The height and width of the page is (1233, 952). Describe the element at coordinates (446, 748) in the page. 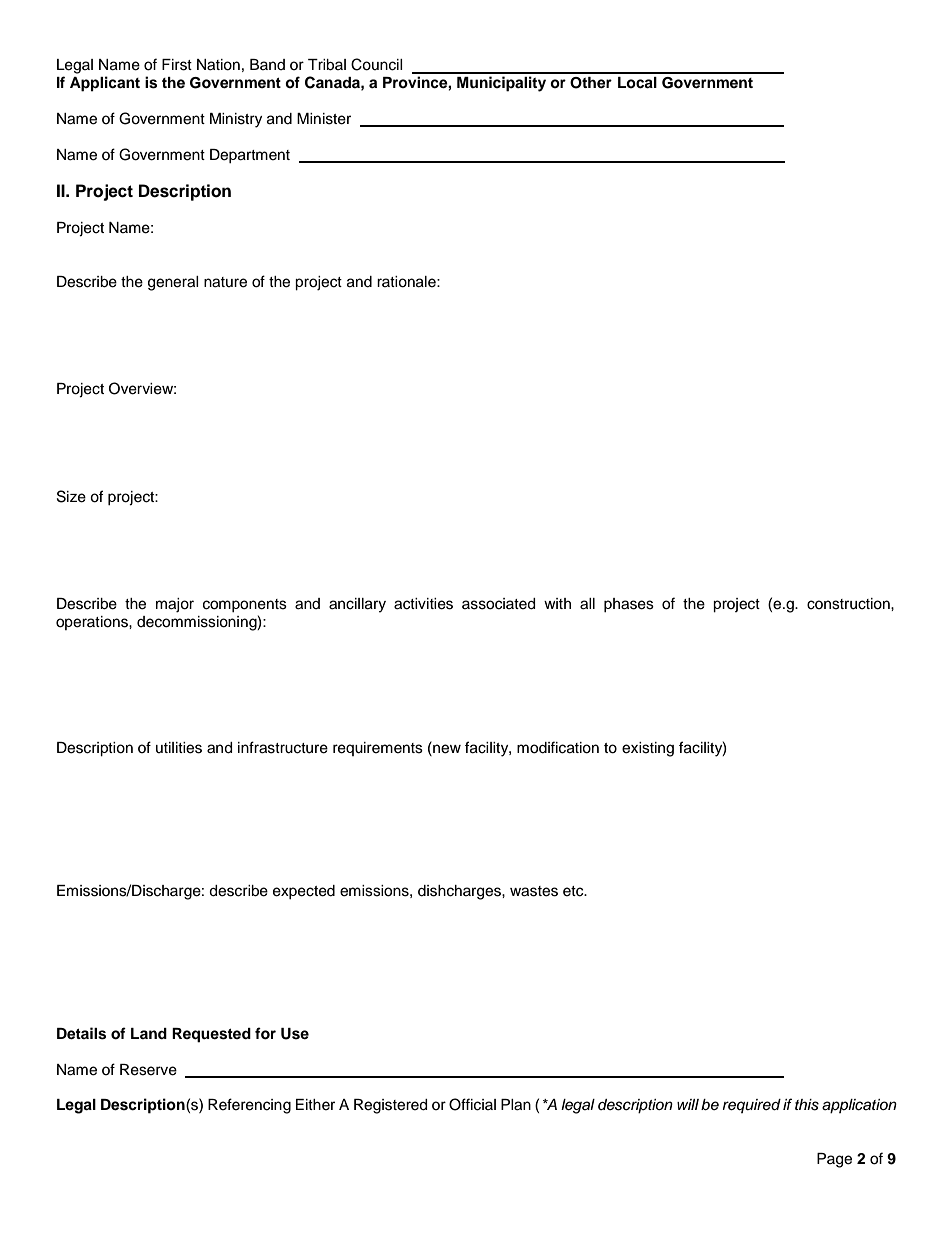

I see `new` at that location.
